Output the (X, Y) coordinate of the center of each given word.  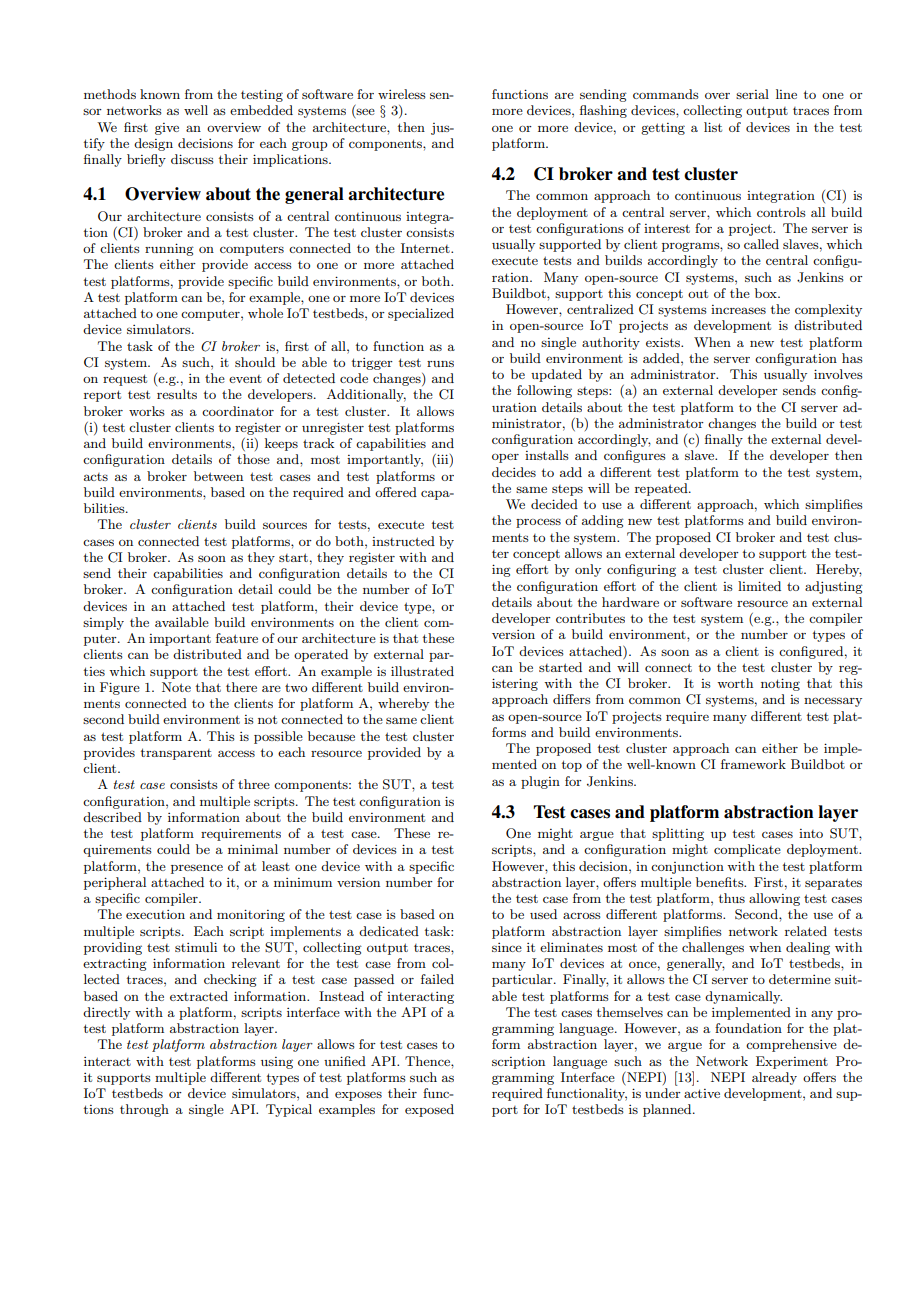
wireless (402, 94)
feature (237, 638)
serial (752, 94)
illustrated (422, 671)
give (167, 129)
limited (759, 586)
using (277, 1063)
